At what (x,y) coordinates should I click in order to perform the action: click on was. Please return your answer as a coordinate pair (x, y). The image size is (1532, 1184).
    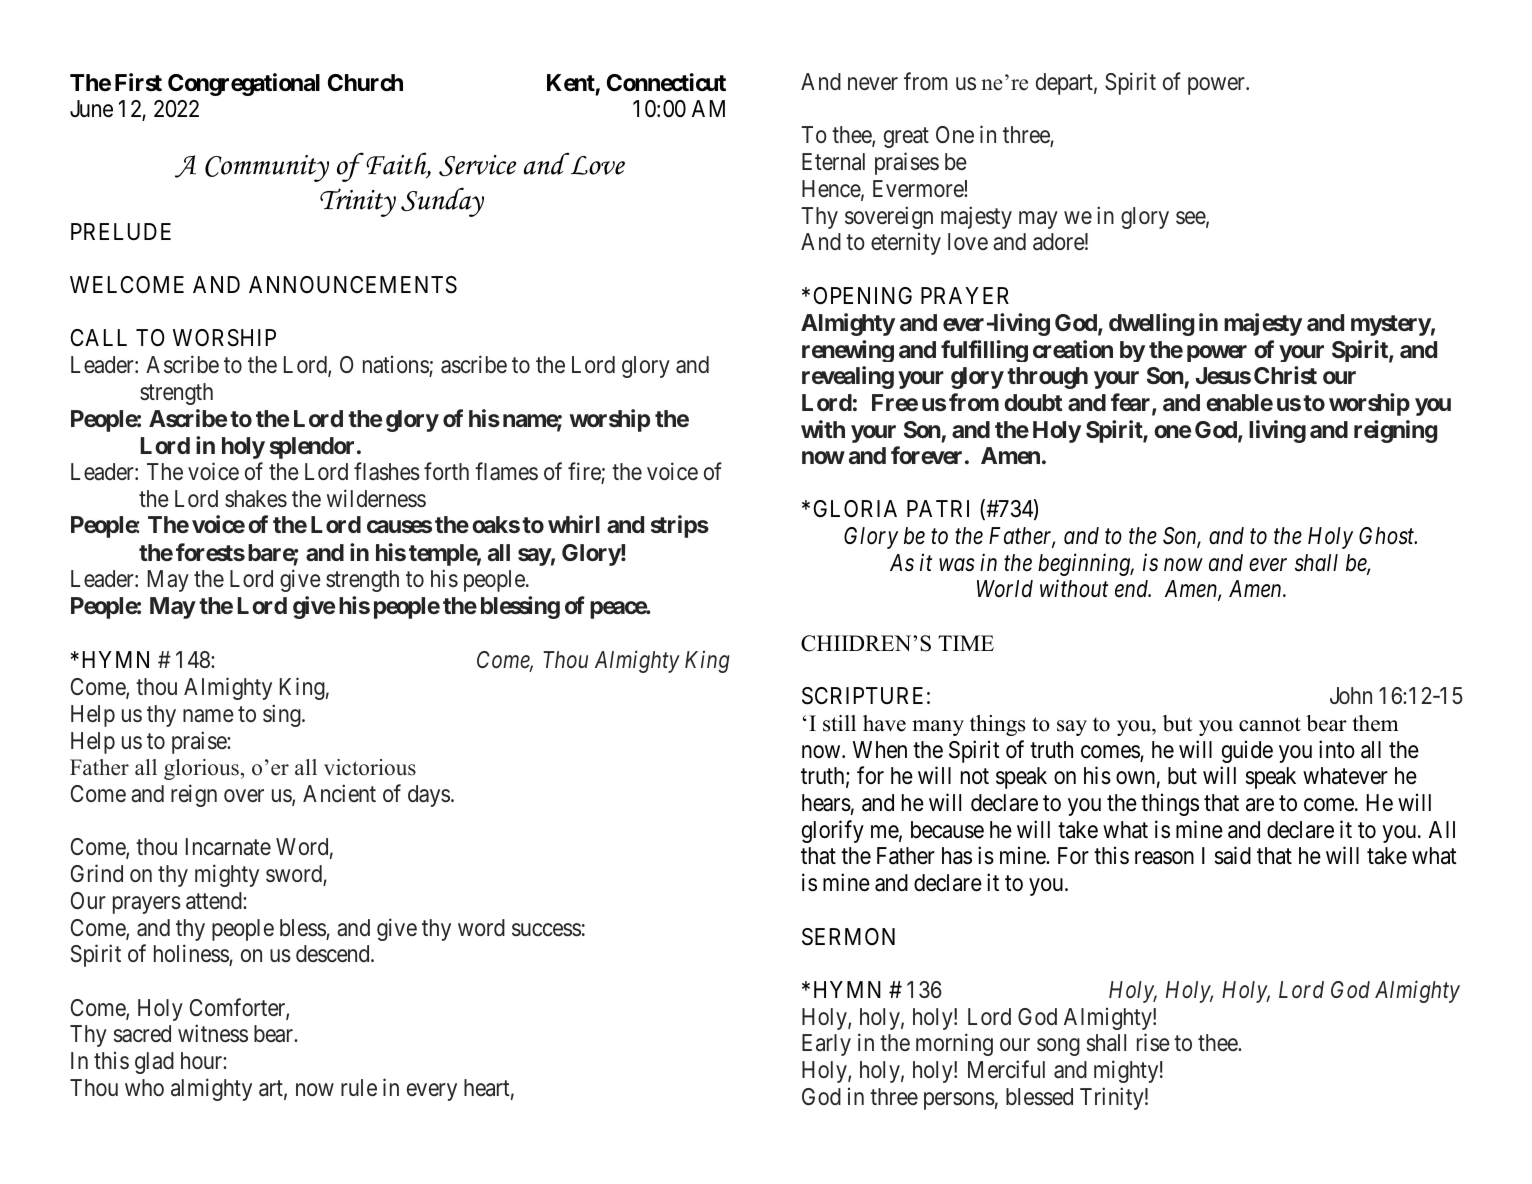
    Looking at the image, I should click on (957, 565).
